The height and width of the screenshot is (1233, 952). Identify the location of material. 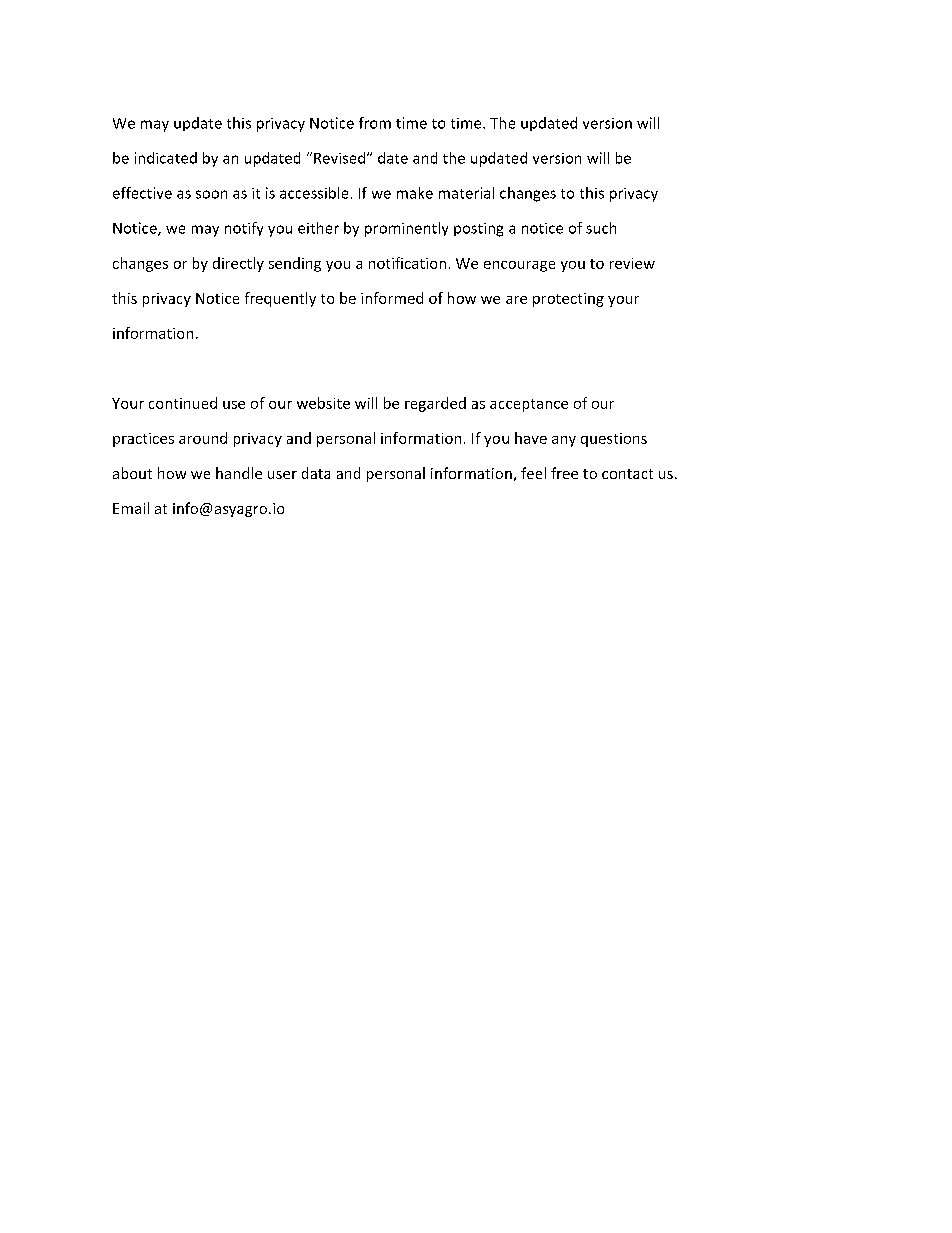
(466, 193).
